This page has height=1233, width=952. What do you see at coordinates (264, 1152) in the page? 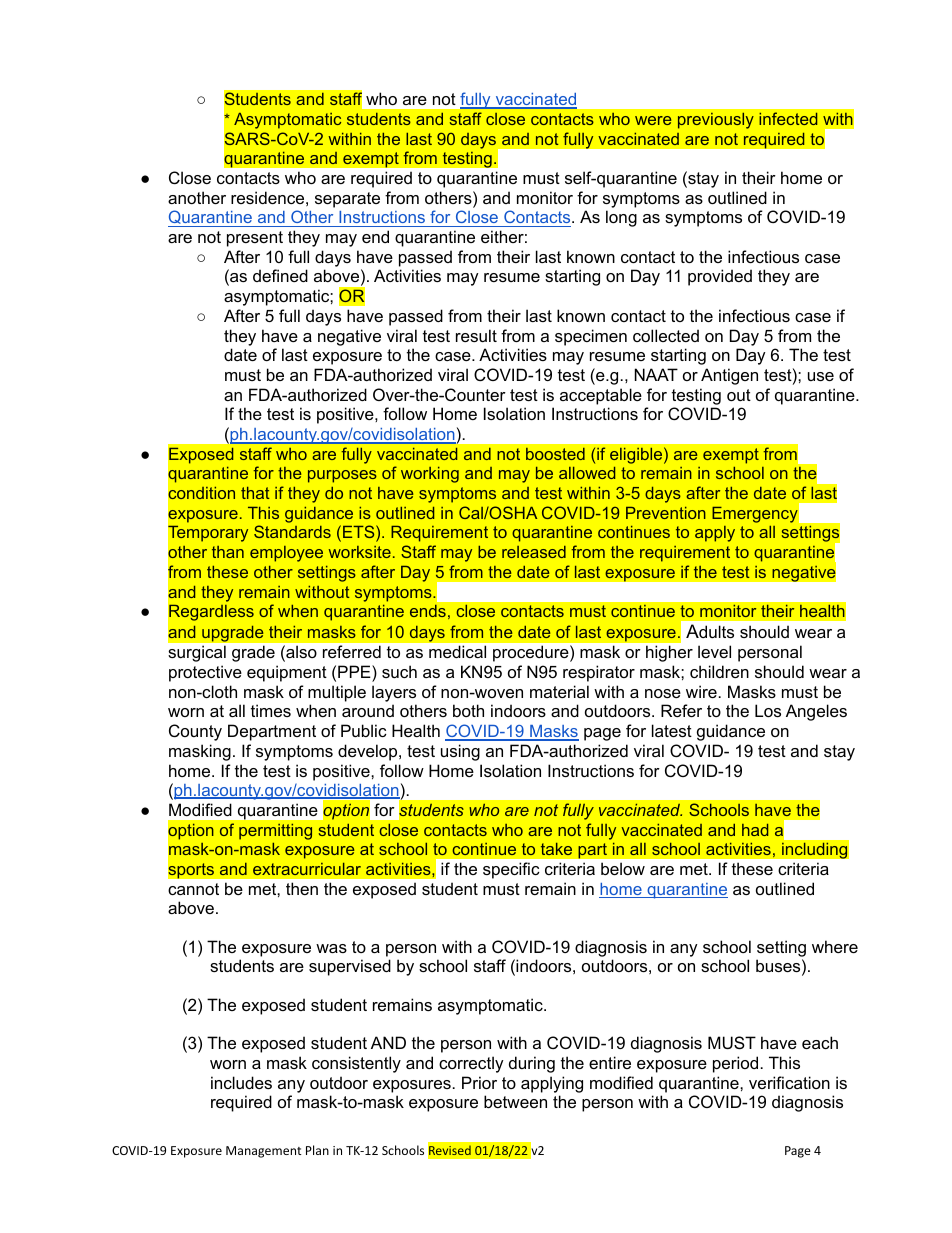
I see `Management` at bounding box center [264, 1152].
